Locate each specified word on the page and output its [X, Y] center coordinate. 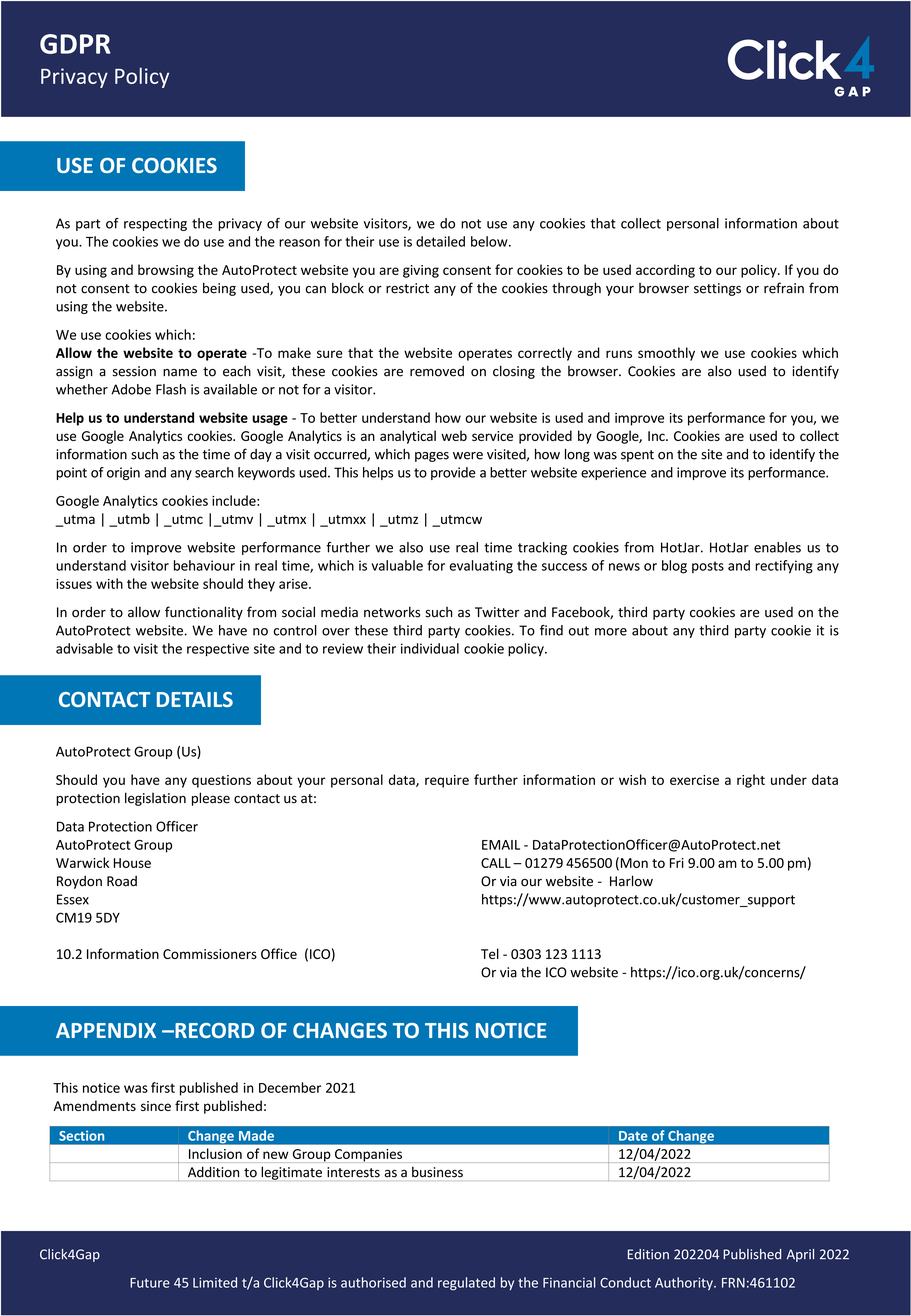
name [180, 373]
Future [150, 1283]
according [665, 271]
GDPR [75, 44]
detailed [440, 241]
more [611, 632]
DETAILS [195, 699]
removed [437, 371]
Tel [490, 953]
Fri [677, 863]
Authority [685, 1283]
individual [430, 648]
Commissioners [210, 954]
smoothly [666, 354]
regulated [466, 1284]
